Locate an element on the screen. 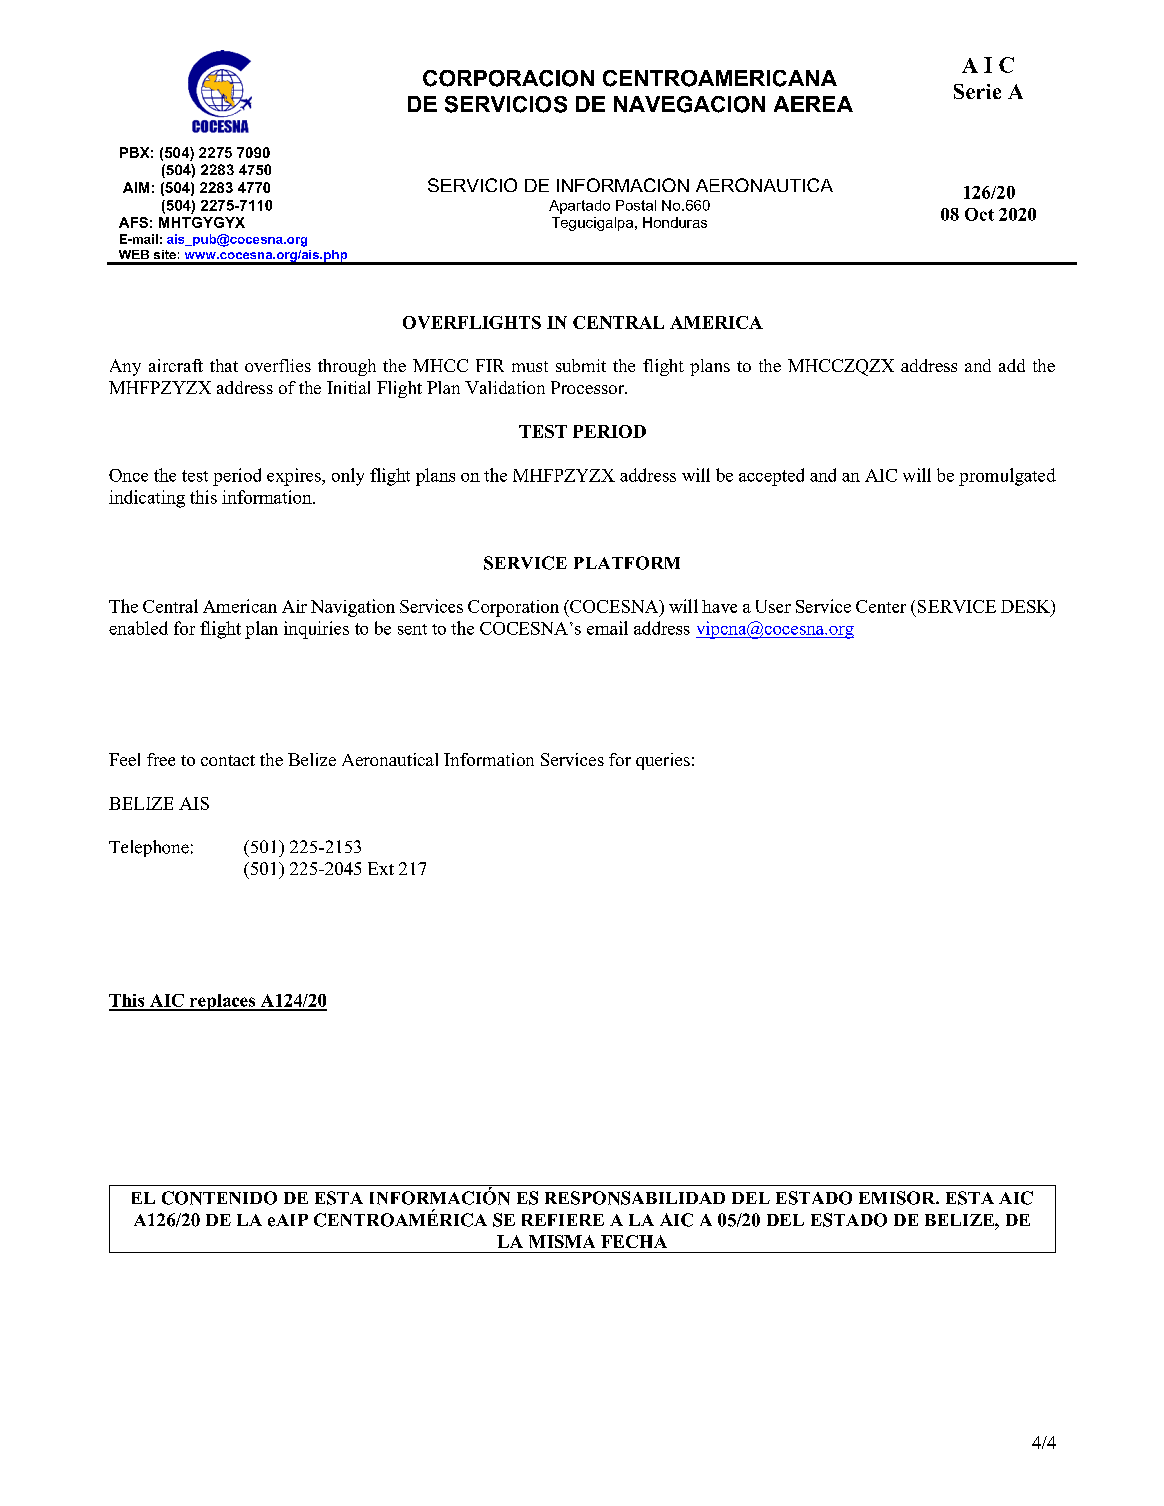  Corporation is located at coordinates (513, 608).
